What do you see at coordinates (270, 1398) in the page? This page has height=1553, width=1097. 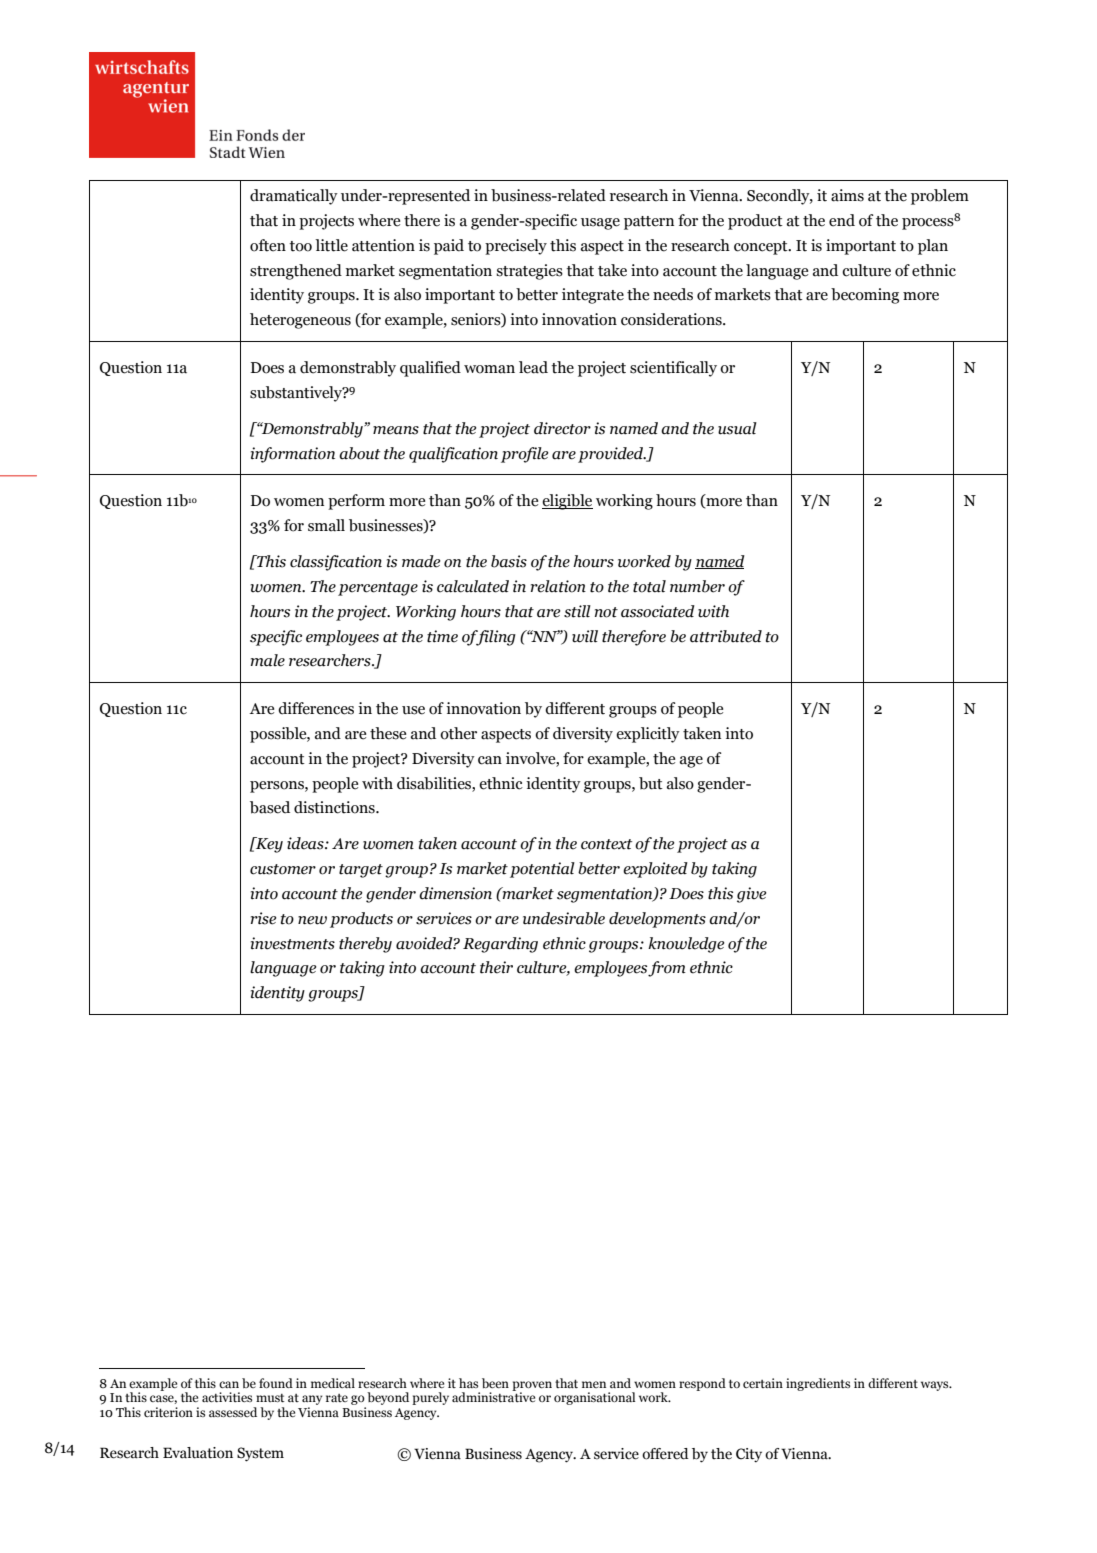 I see `must` at bounding box center [270, 1398].
